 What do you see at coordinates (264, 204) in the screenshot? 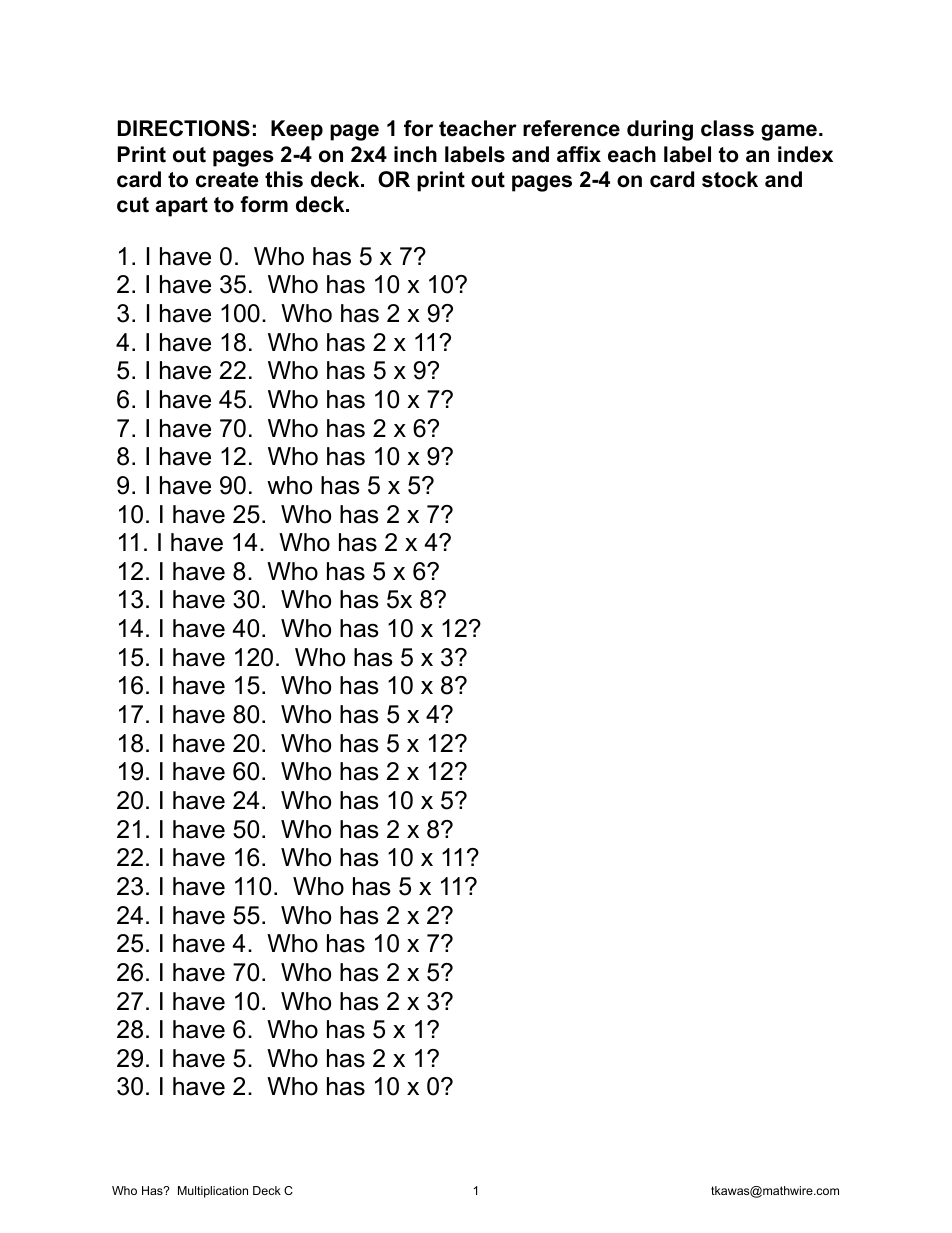
I see `form` at bounding box center [264, 204].
